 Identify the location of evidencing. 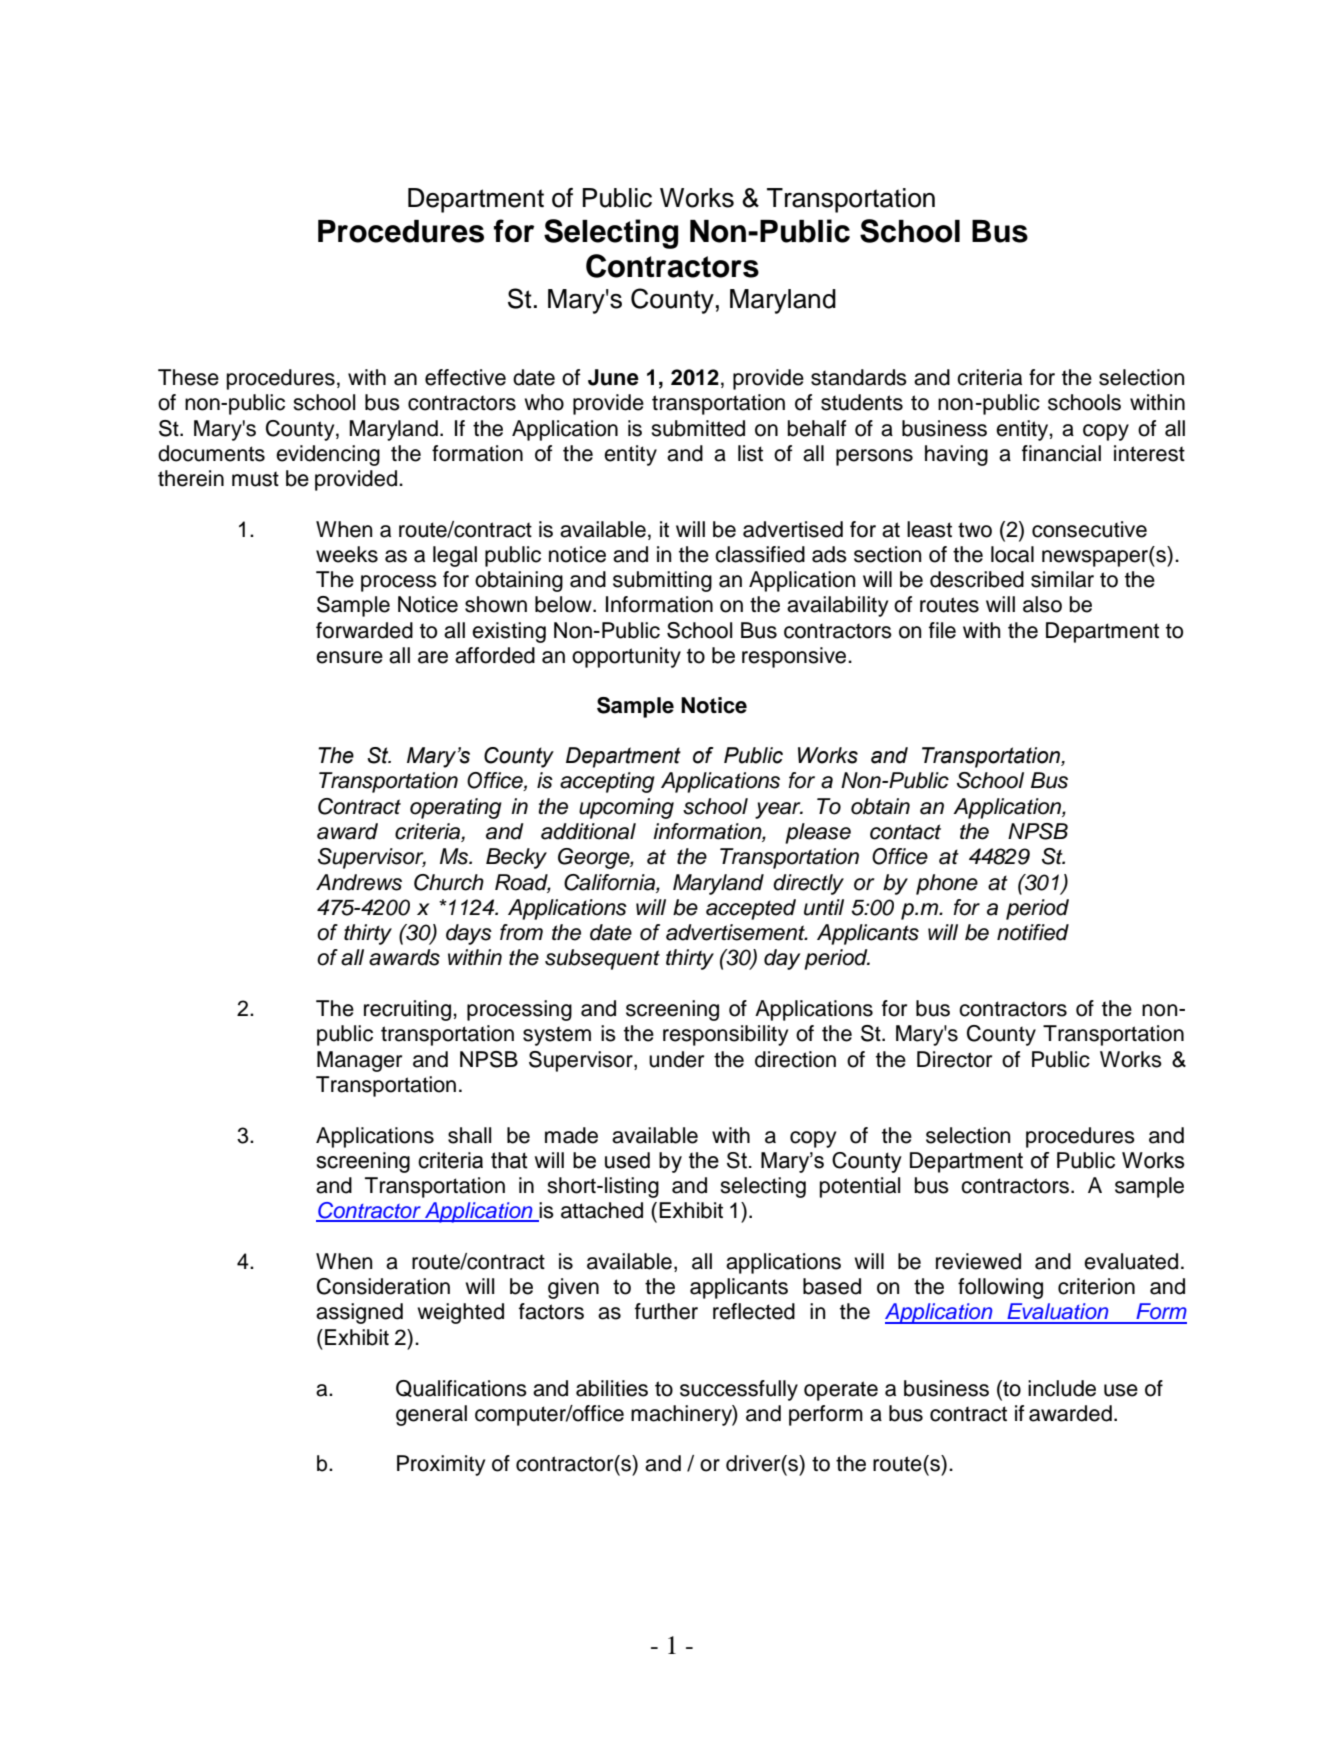
(328, 455).
